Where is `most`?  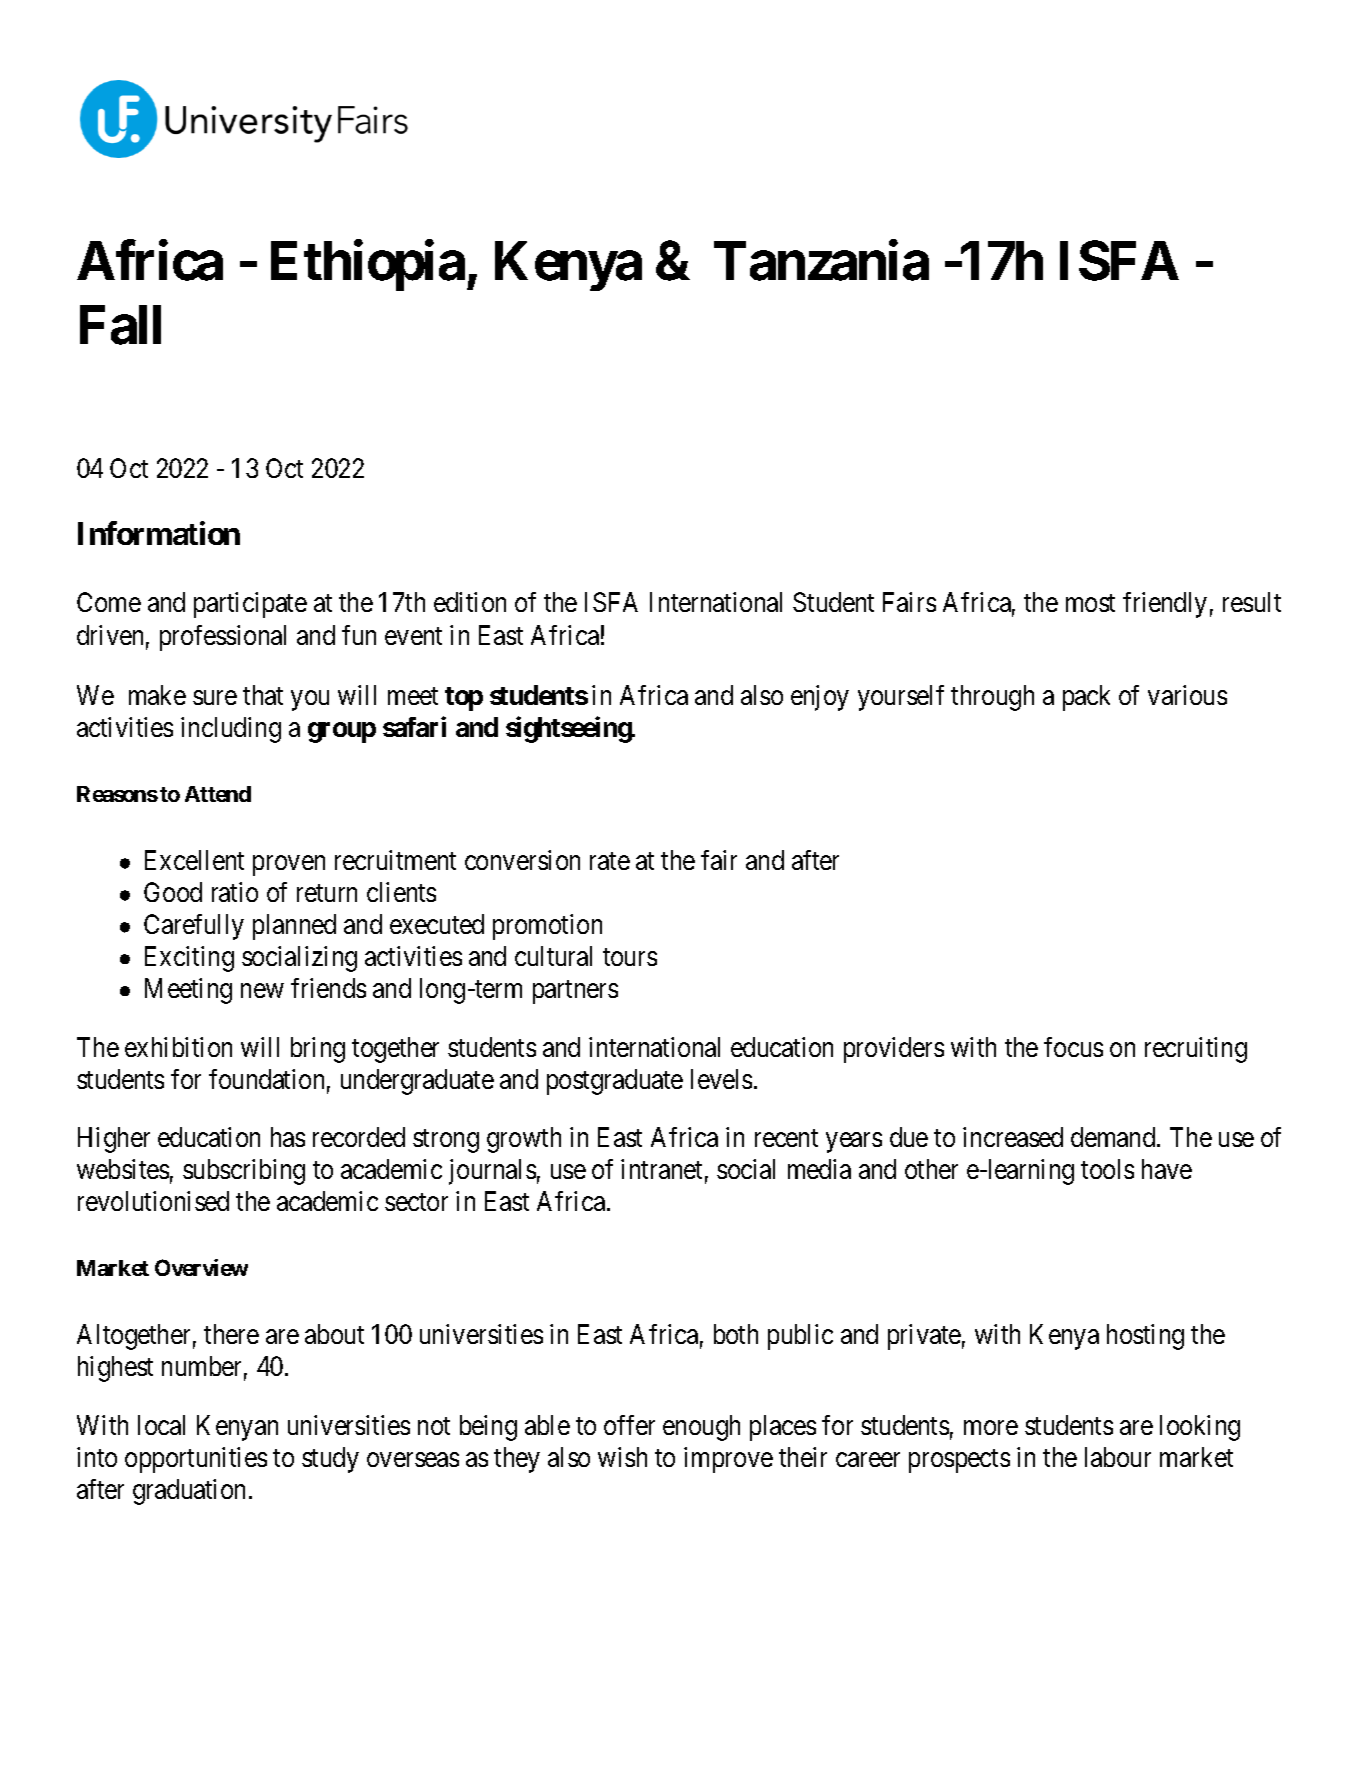 most is located at coordinates (1090, 603).
